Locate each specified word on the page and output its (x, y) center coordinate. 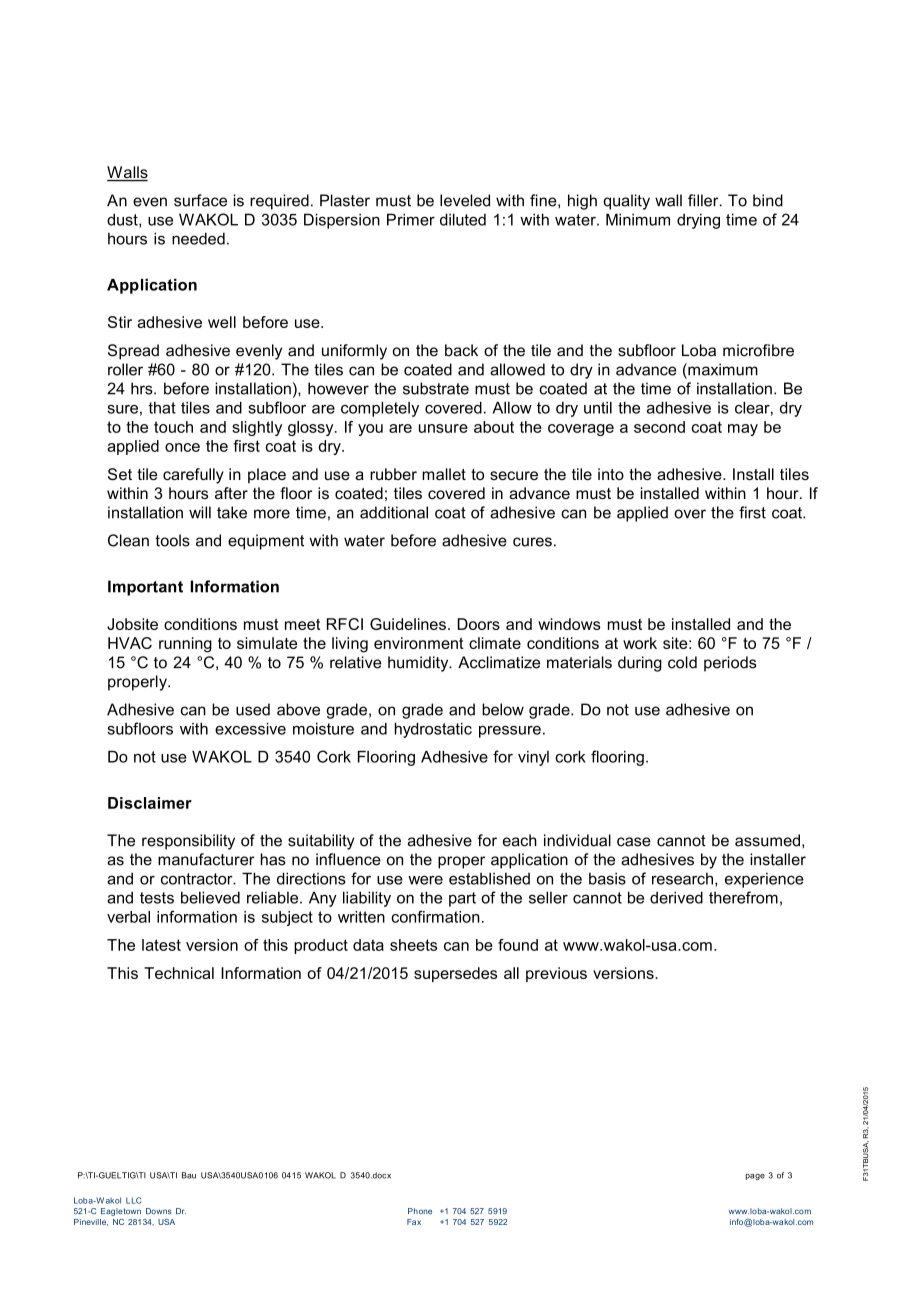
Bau (189, 1175)
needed (198, 238)
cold (682, 662)
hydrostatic (433, 730)
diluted (463, 219)
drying (698, 221)
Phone (420, 1211)
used (253, 709)
